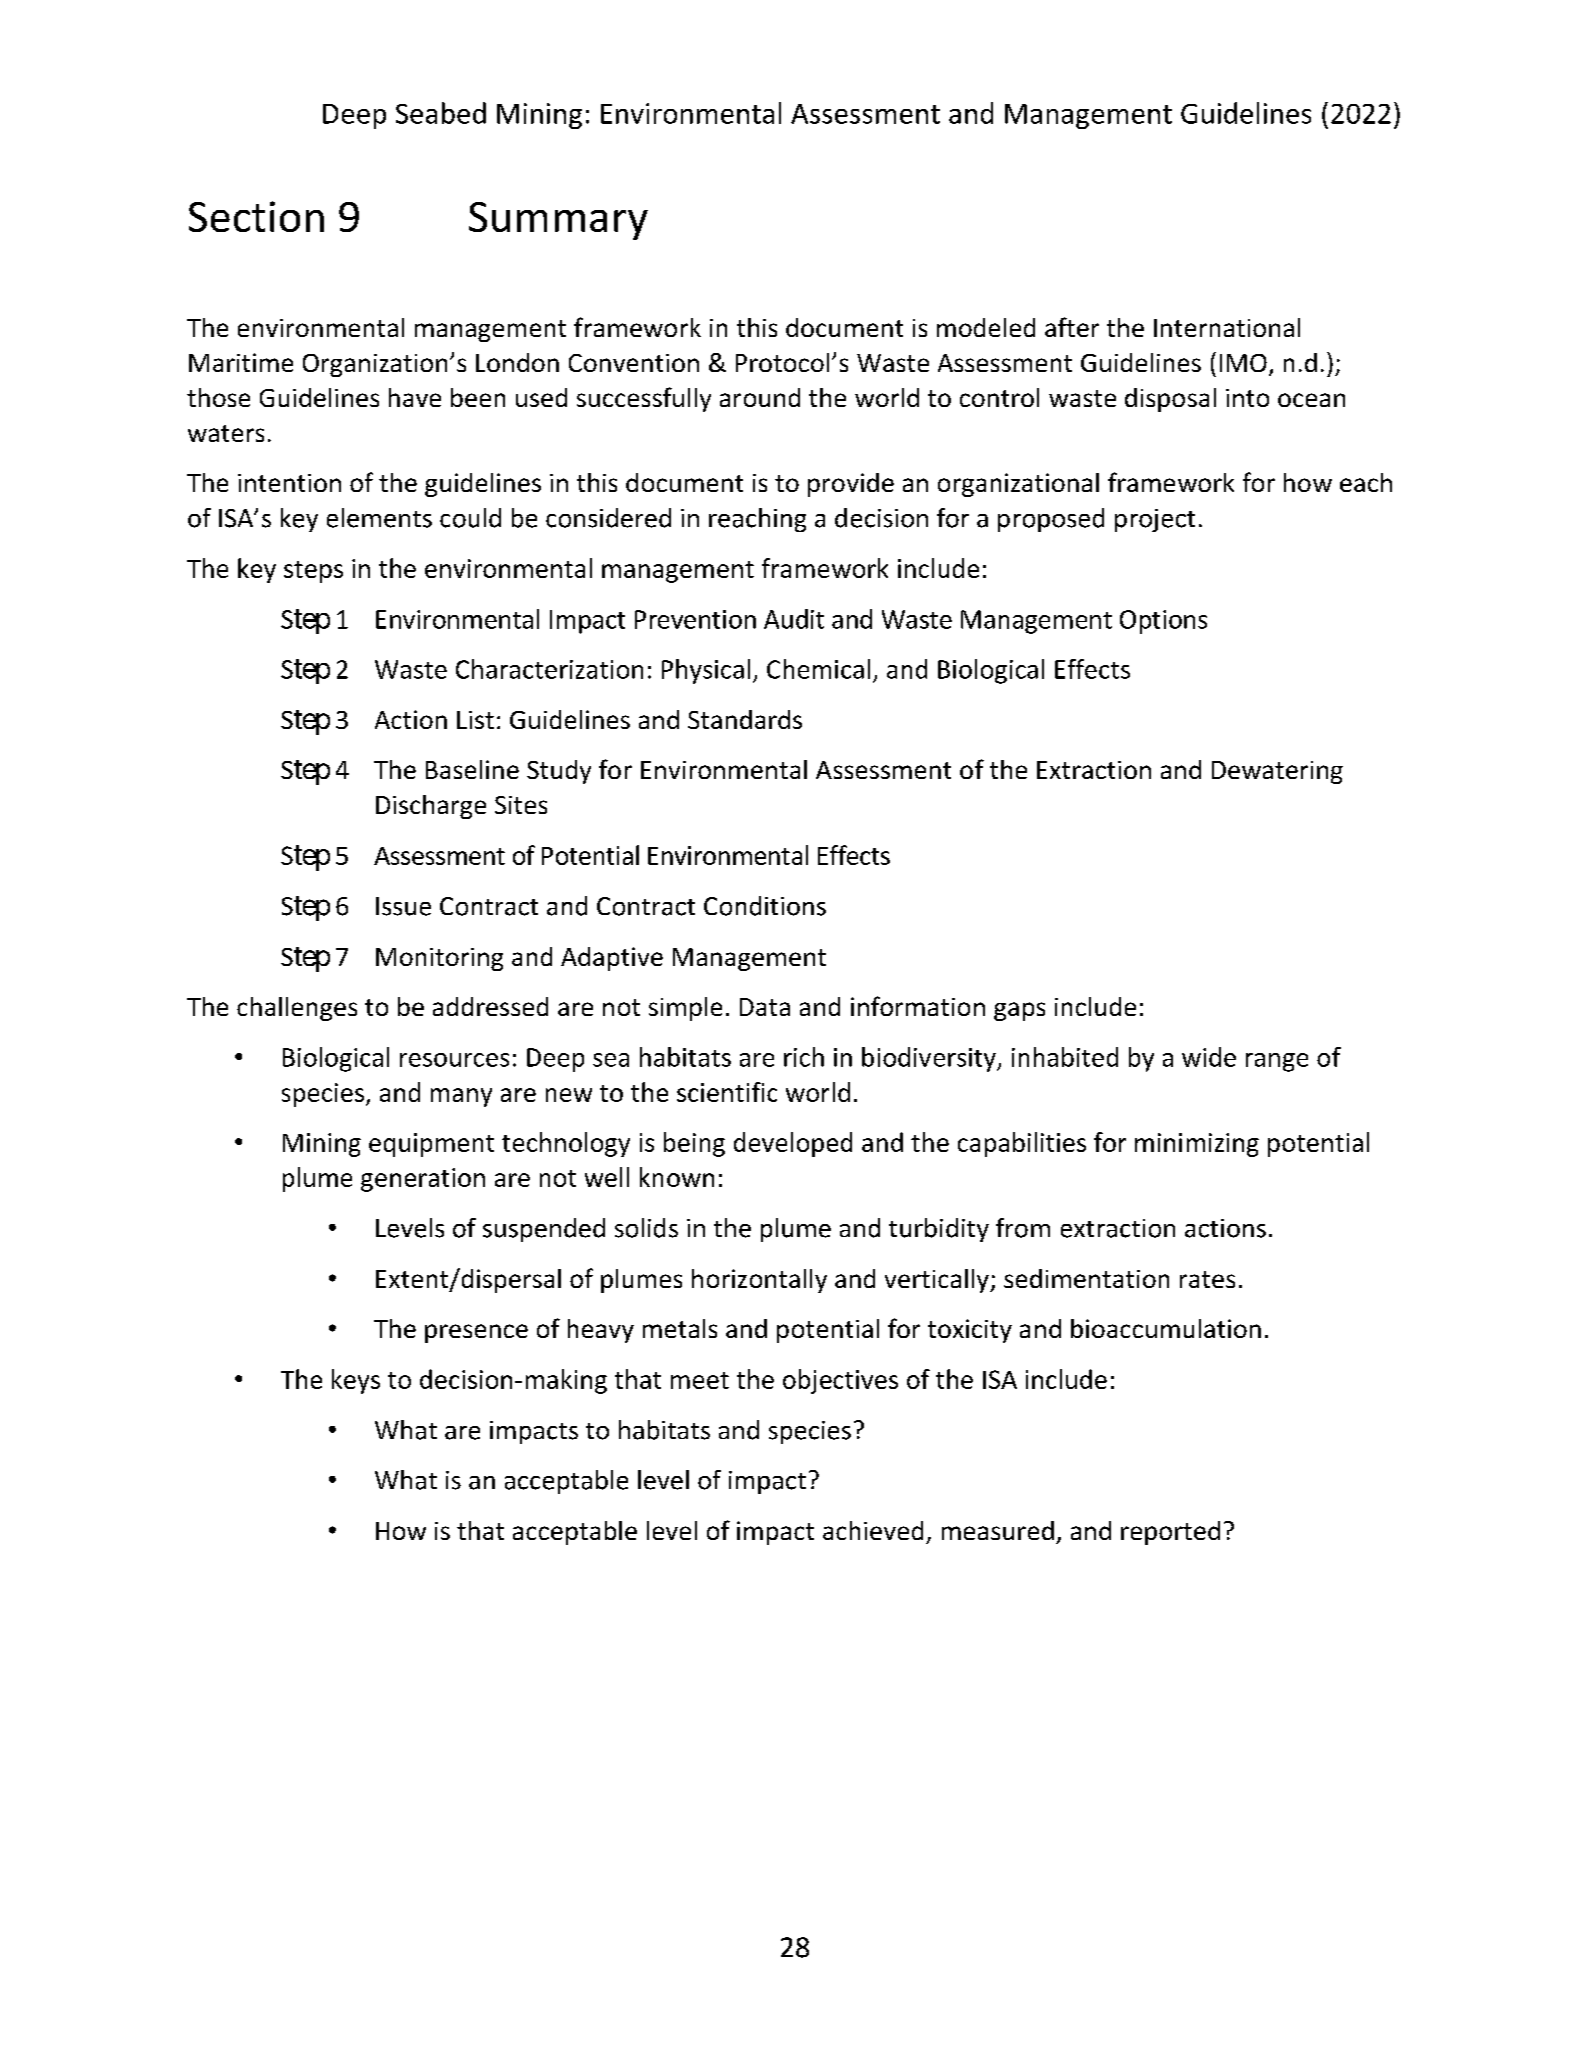 This image has height=2056, width=1589. What do you see at coordinates (431, 807) in the image?
I see `Discharge` at bounding box center [431, 807].
